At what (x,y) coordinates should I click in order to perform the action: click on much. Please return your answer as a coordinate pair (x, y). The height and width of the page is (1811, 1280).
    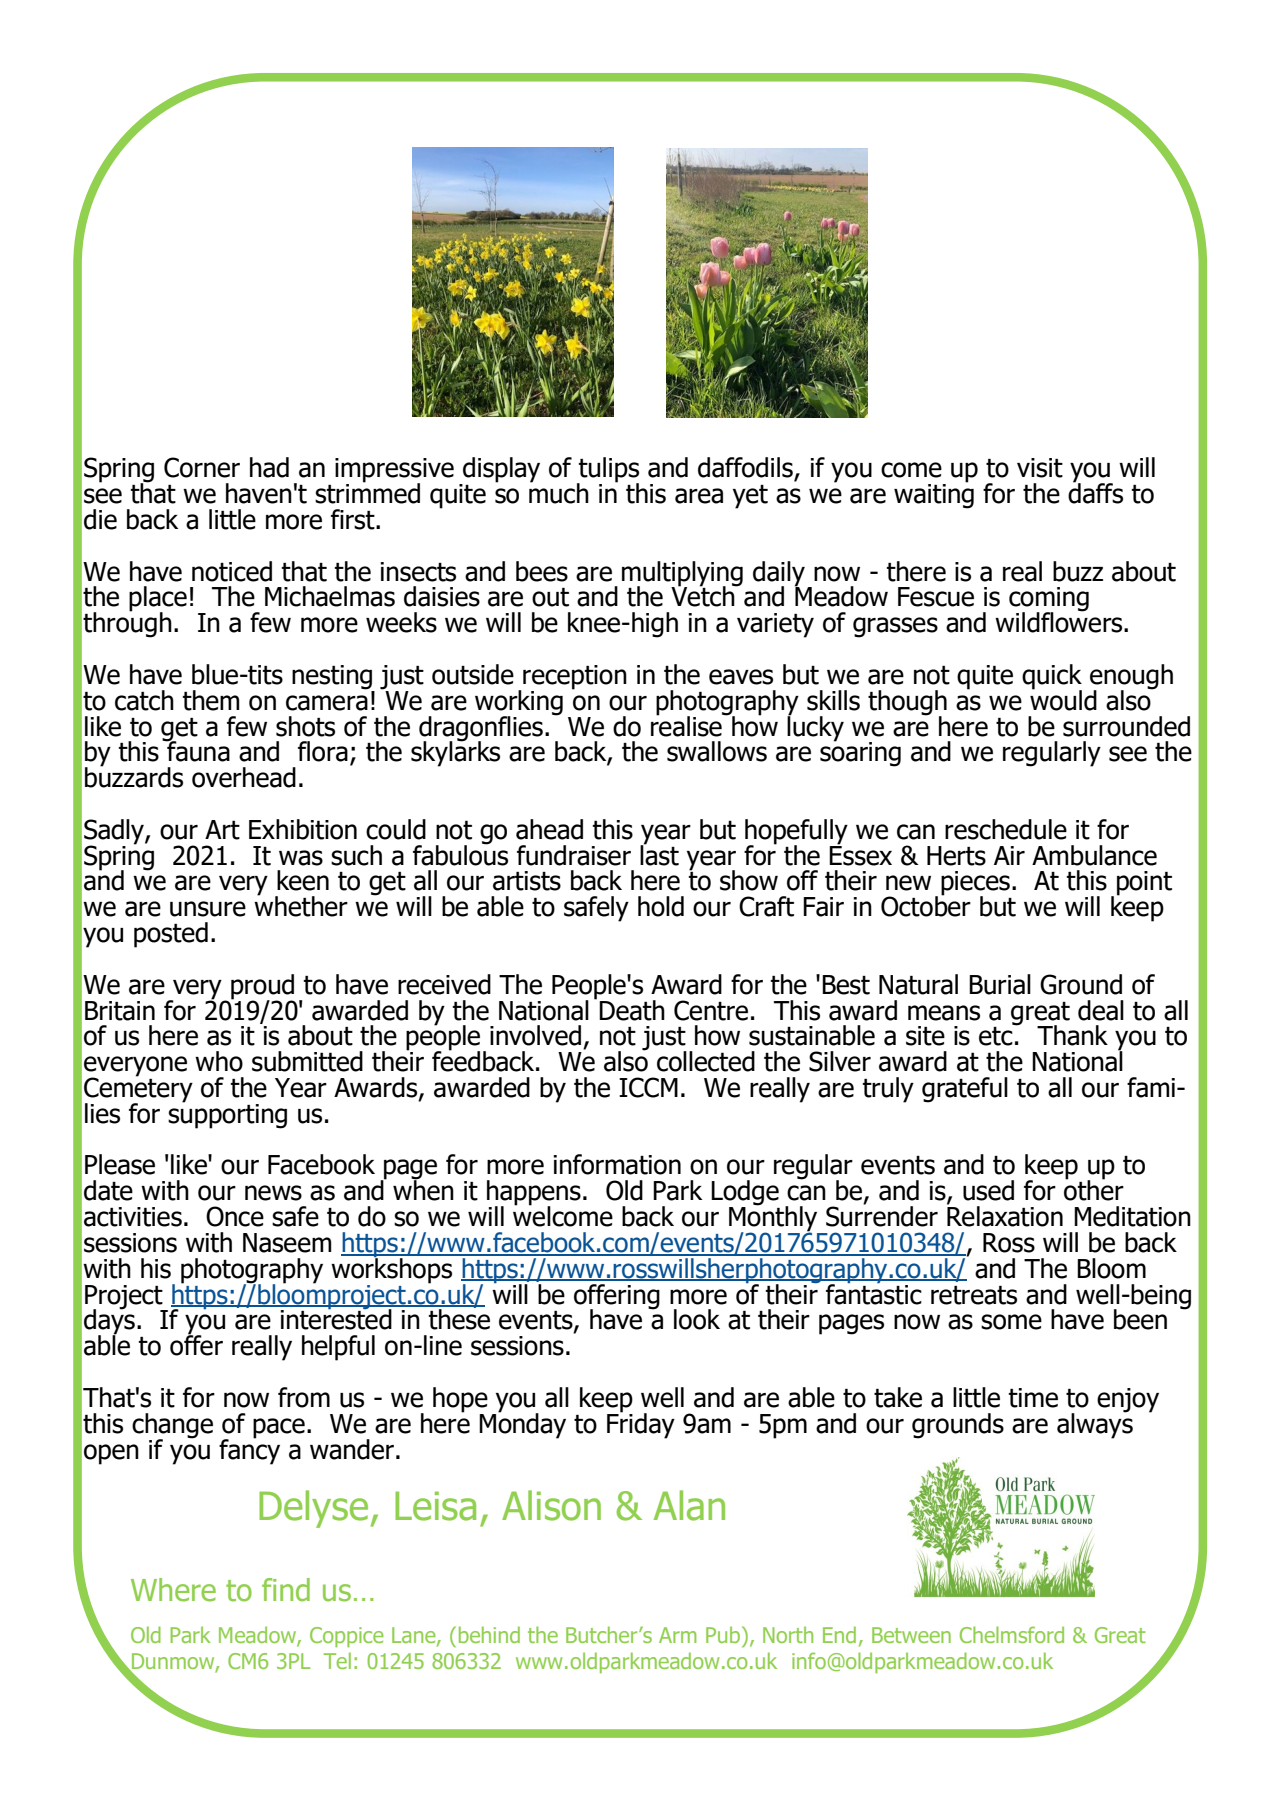
    Looking at the image, I should click on (559, 492).
